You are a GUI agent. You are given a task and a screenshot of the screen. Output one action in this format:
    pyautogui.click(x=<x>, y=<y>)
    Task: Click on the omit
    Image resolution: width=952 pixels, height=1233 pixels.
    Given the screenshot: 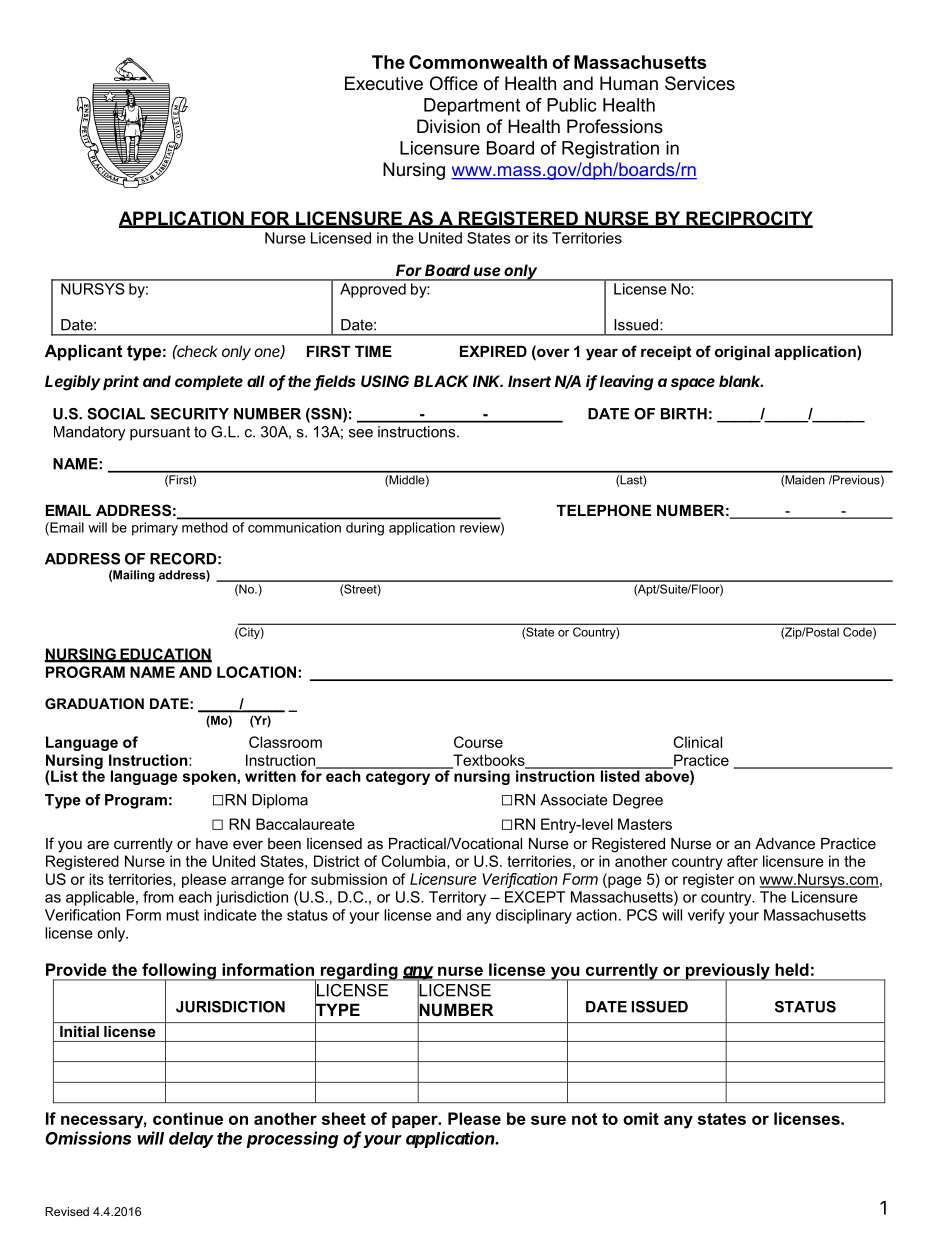 What is the action you would take?
    pyautogui.click(x=641, y=1118)
